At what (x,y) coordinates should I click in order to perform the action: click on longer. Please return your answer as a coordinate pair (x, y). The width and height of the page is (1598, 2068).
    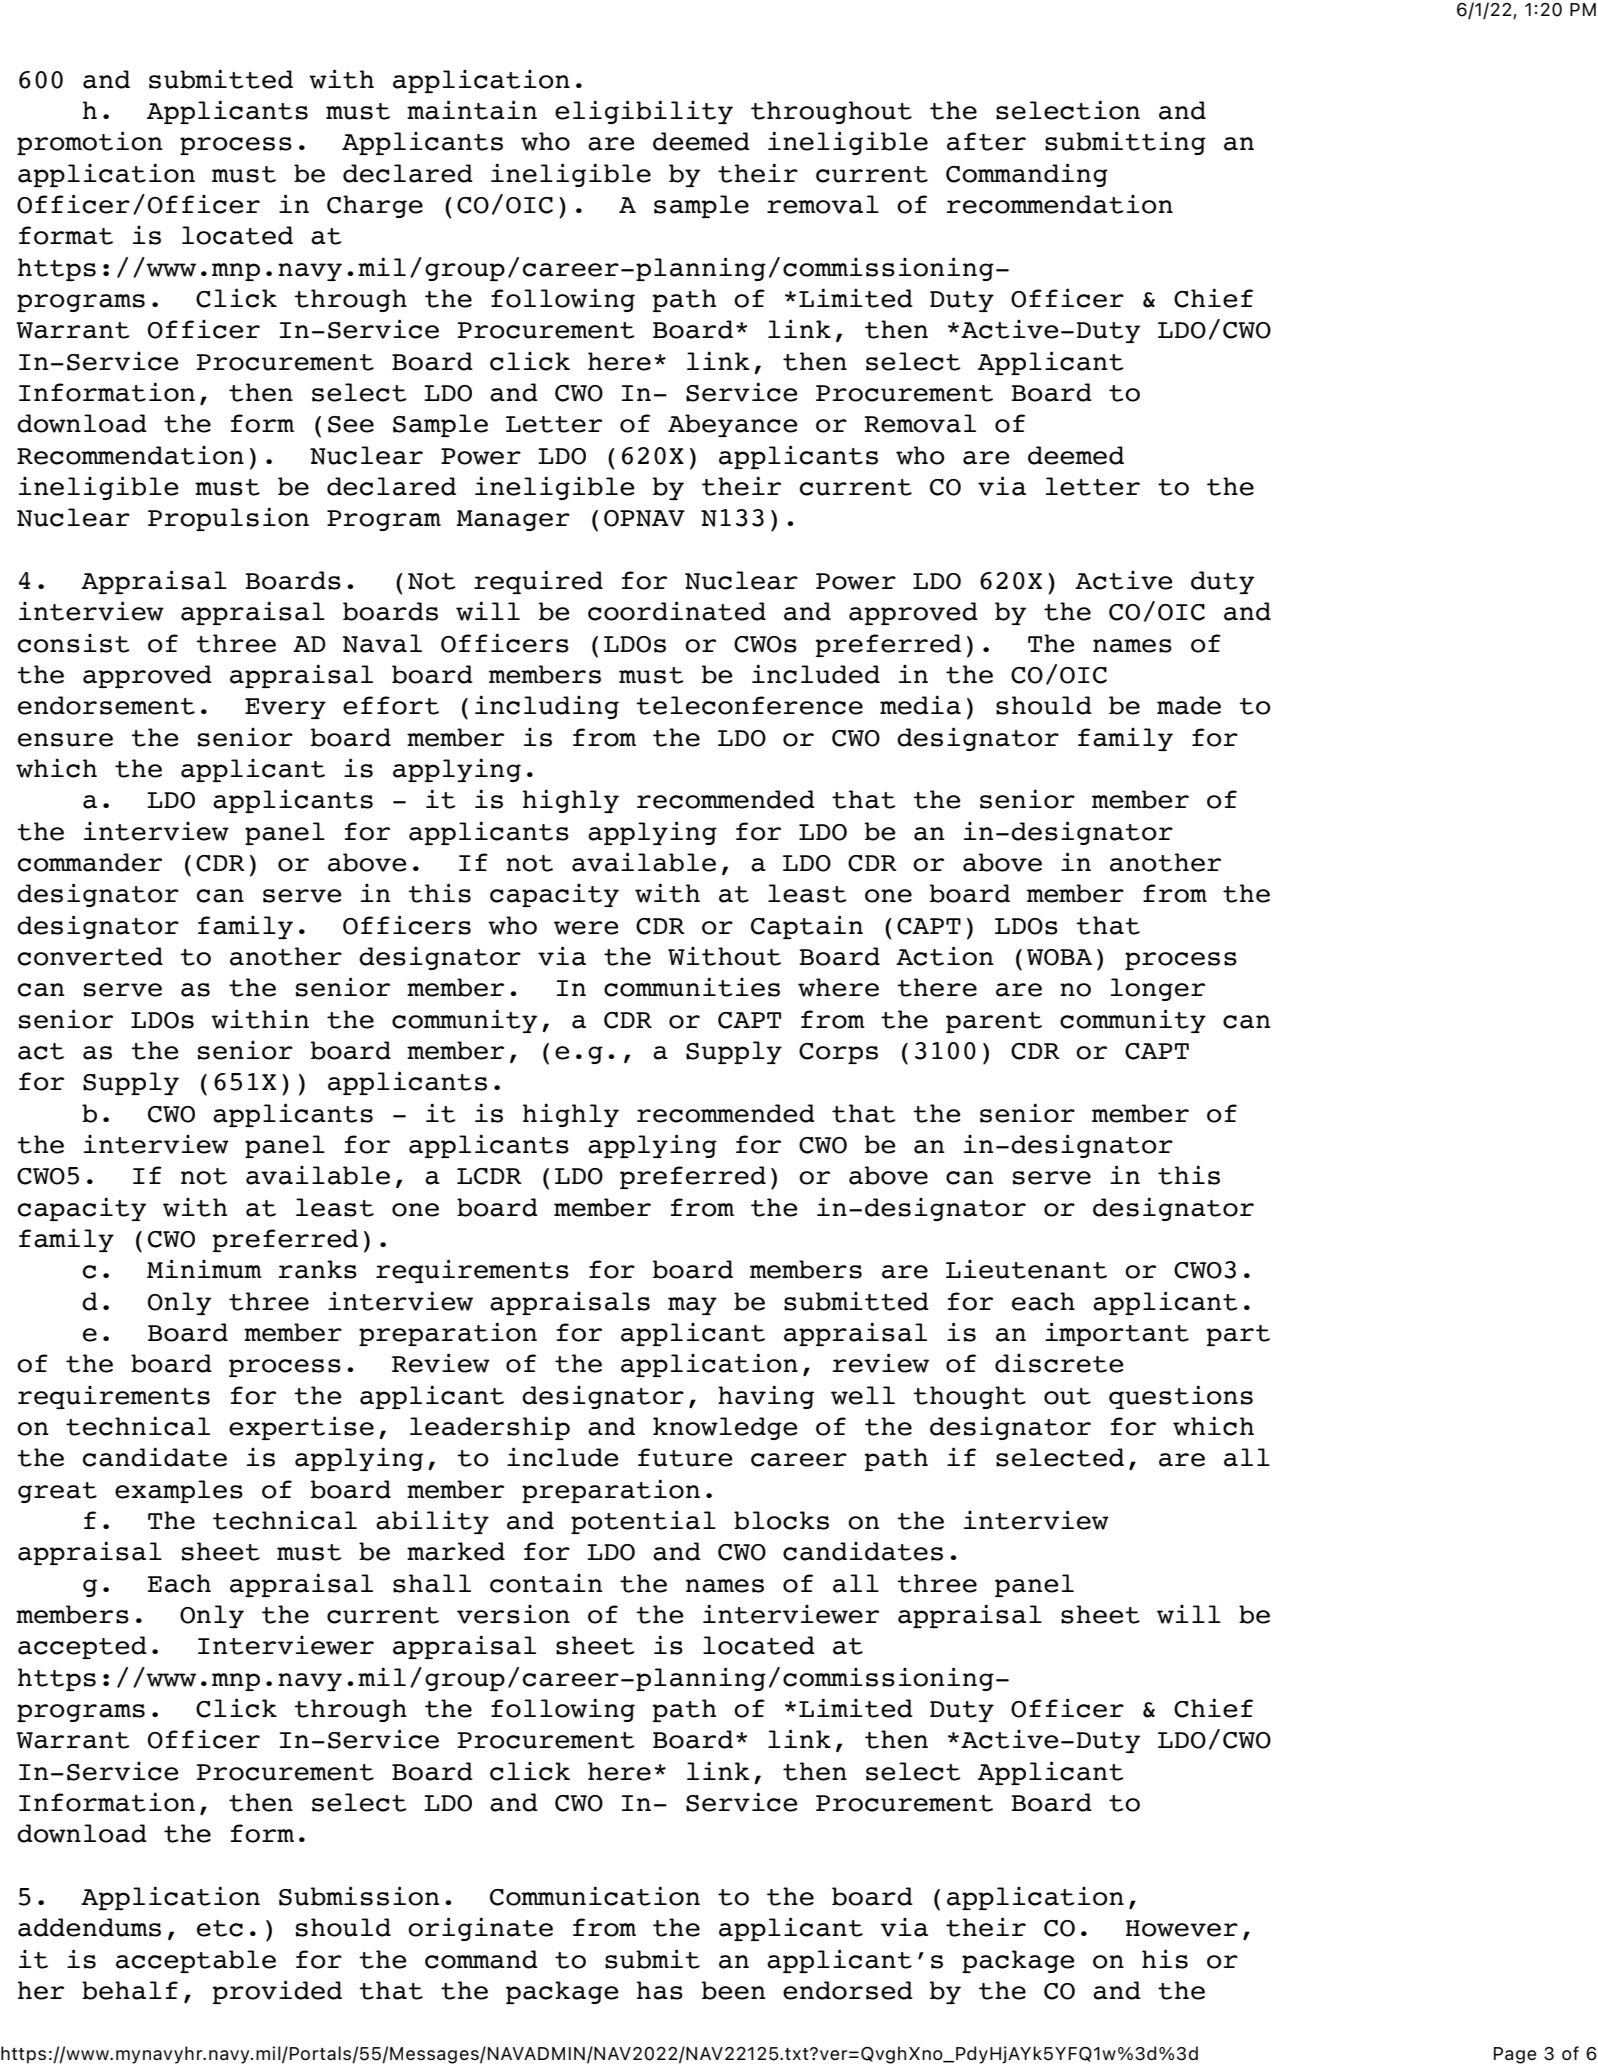
    Looking at the image, I should click on (1158, 989).
